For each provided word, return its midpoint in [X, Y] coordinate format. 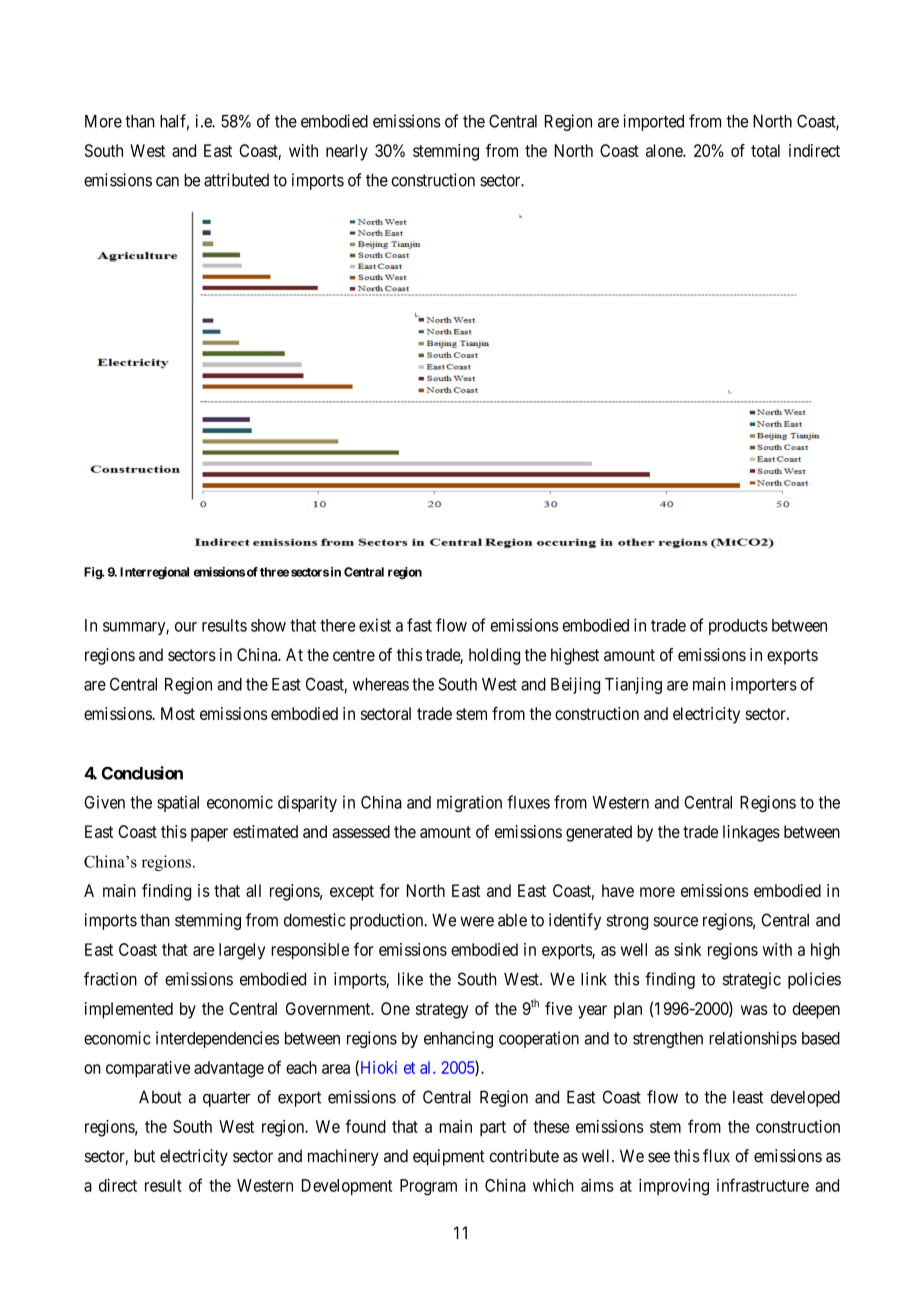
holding [494, 656]
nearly [347, 152]
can [167, 181]
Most [178, 713]
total [765, 150]
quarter [226, 1099]
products [738, 627]
